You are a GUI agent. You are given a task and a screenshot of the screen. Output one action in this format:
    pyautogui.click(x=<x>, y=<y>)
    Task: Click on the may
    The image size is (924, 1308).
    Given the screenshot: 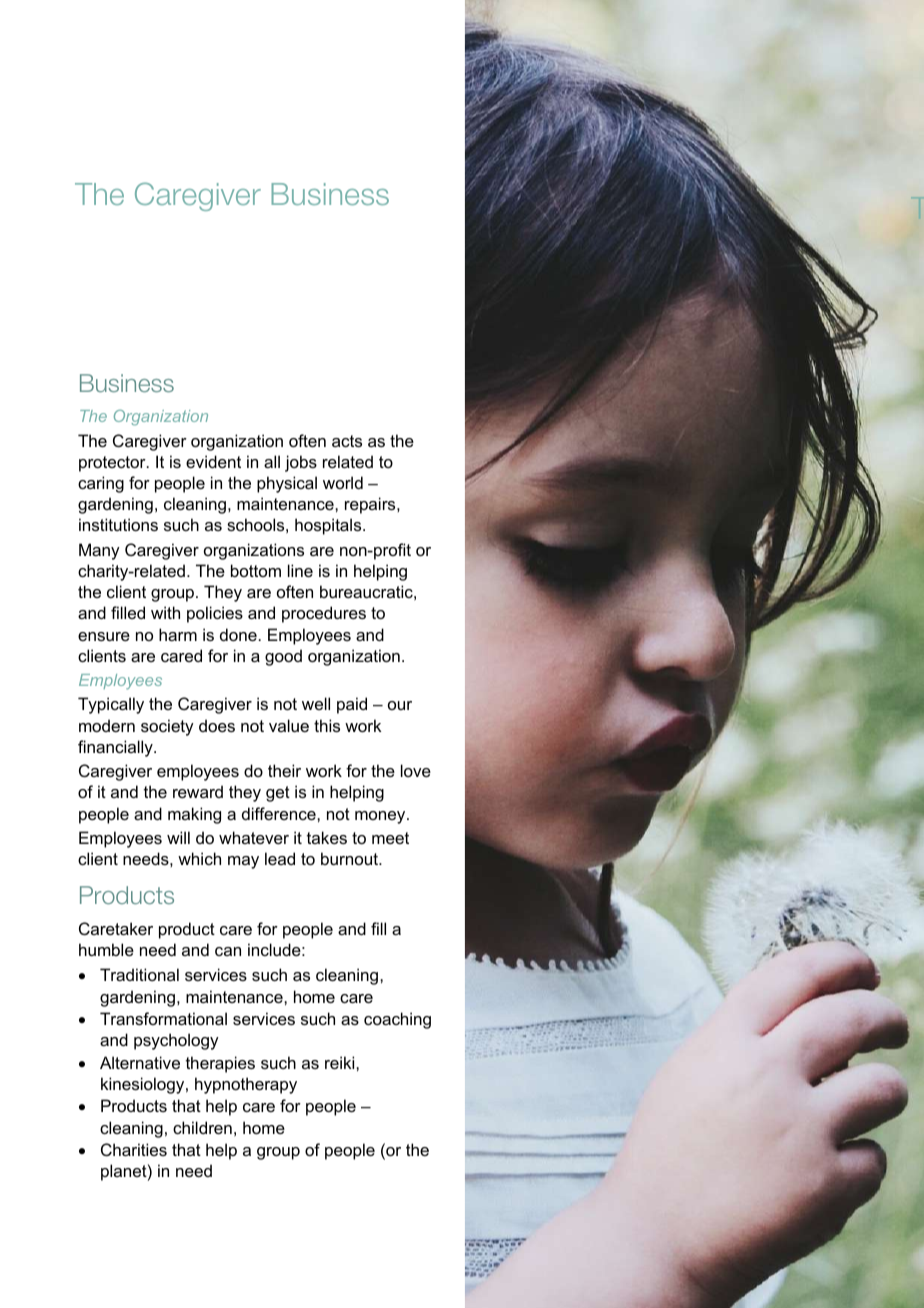 What is the action you would take?
    pyautogui.click(x=243, y=862)
